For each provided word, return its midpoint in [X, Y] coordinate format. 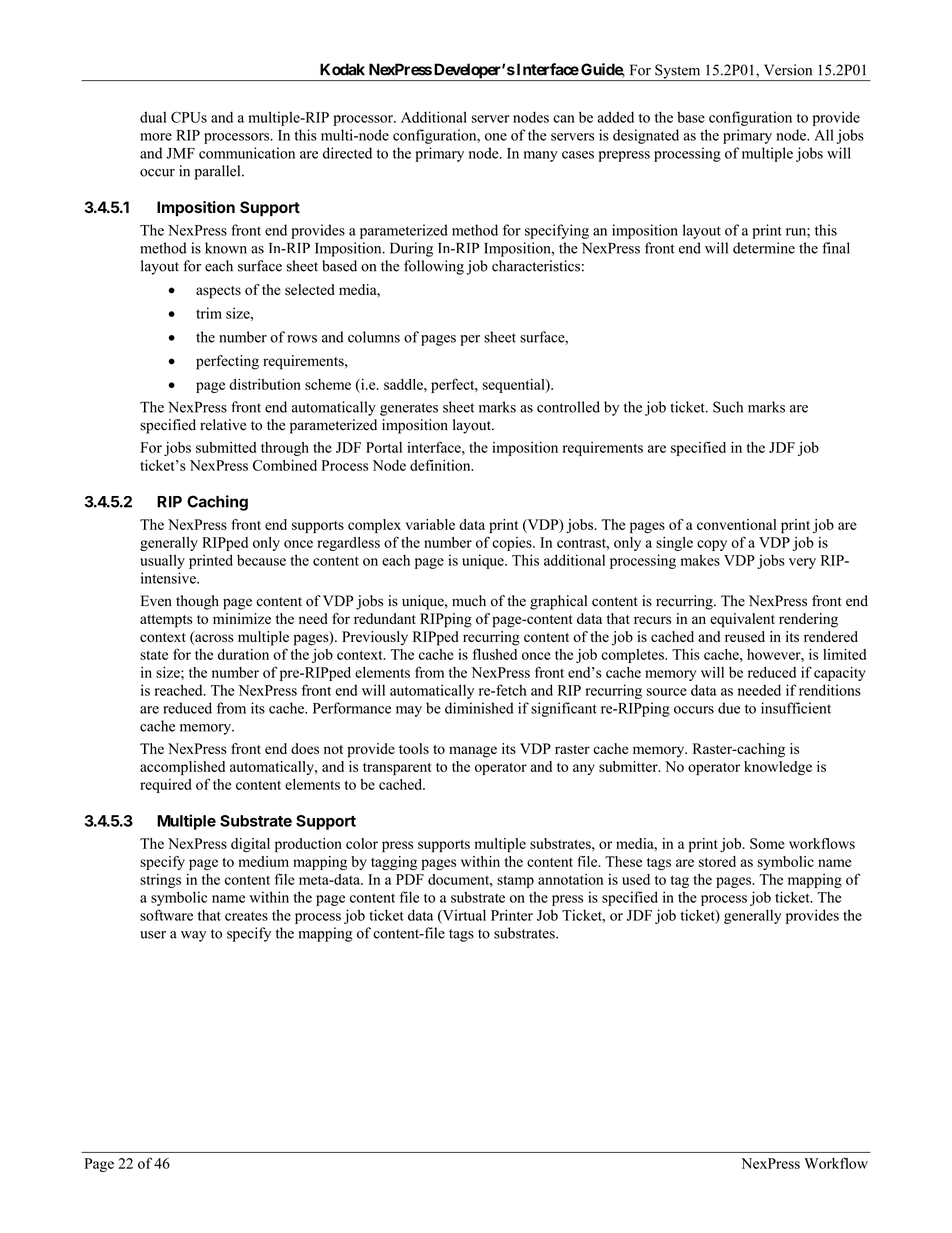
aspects [218, 292]
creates [246, 916]
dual [153, 117]
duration [243, 654]
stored [717, 861]
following [434, 267]
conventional [736, 524]
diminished [479, 708]
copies [513, 544]
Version [788, 70]
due [729, 708]
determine [764, 248]
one [496, 137]
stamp [515, 881]
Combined [285, 465]
